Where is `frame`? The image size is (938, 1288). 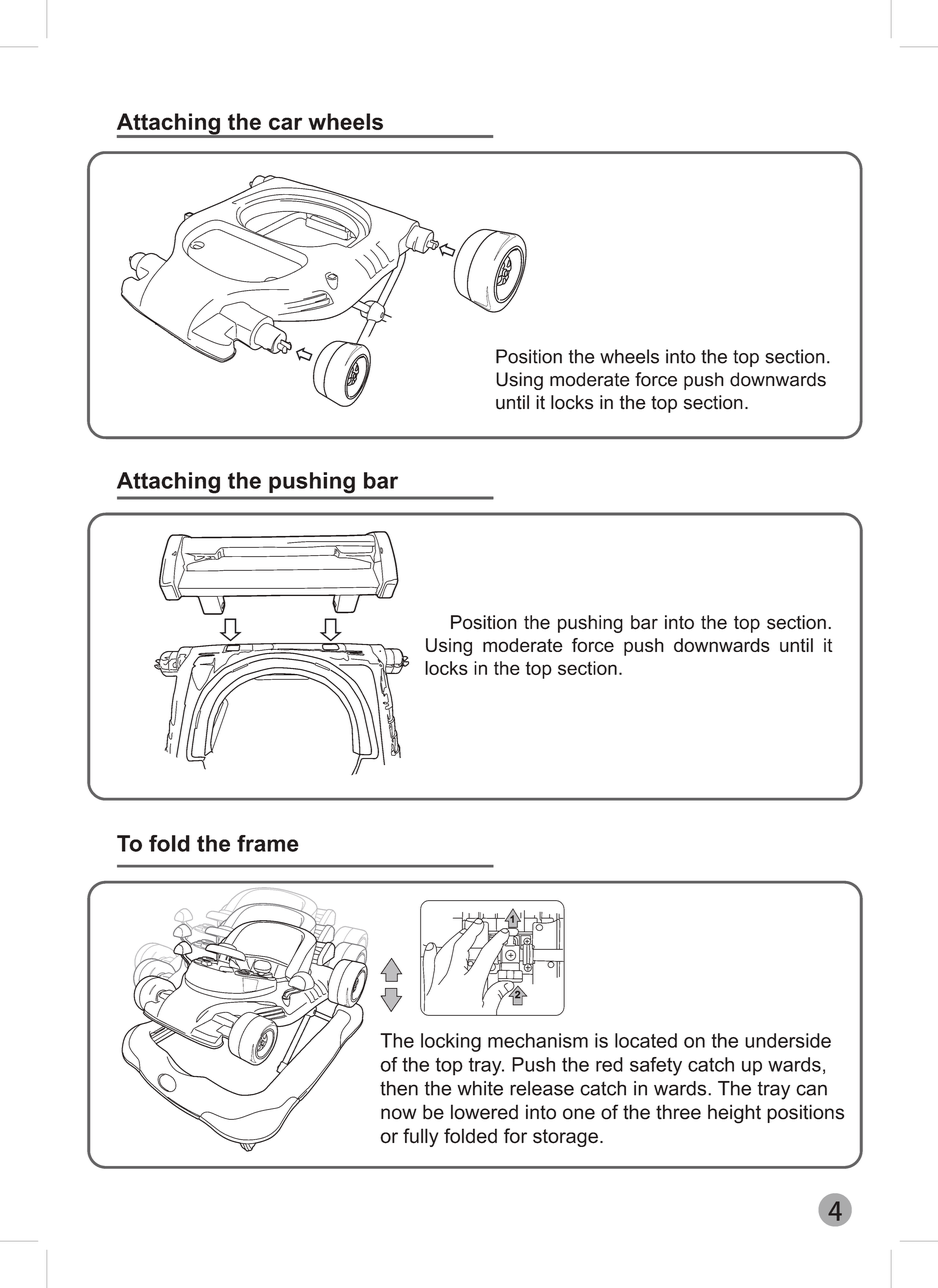 frame is located at coordinates (268, 843).
